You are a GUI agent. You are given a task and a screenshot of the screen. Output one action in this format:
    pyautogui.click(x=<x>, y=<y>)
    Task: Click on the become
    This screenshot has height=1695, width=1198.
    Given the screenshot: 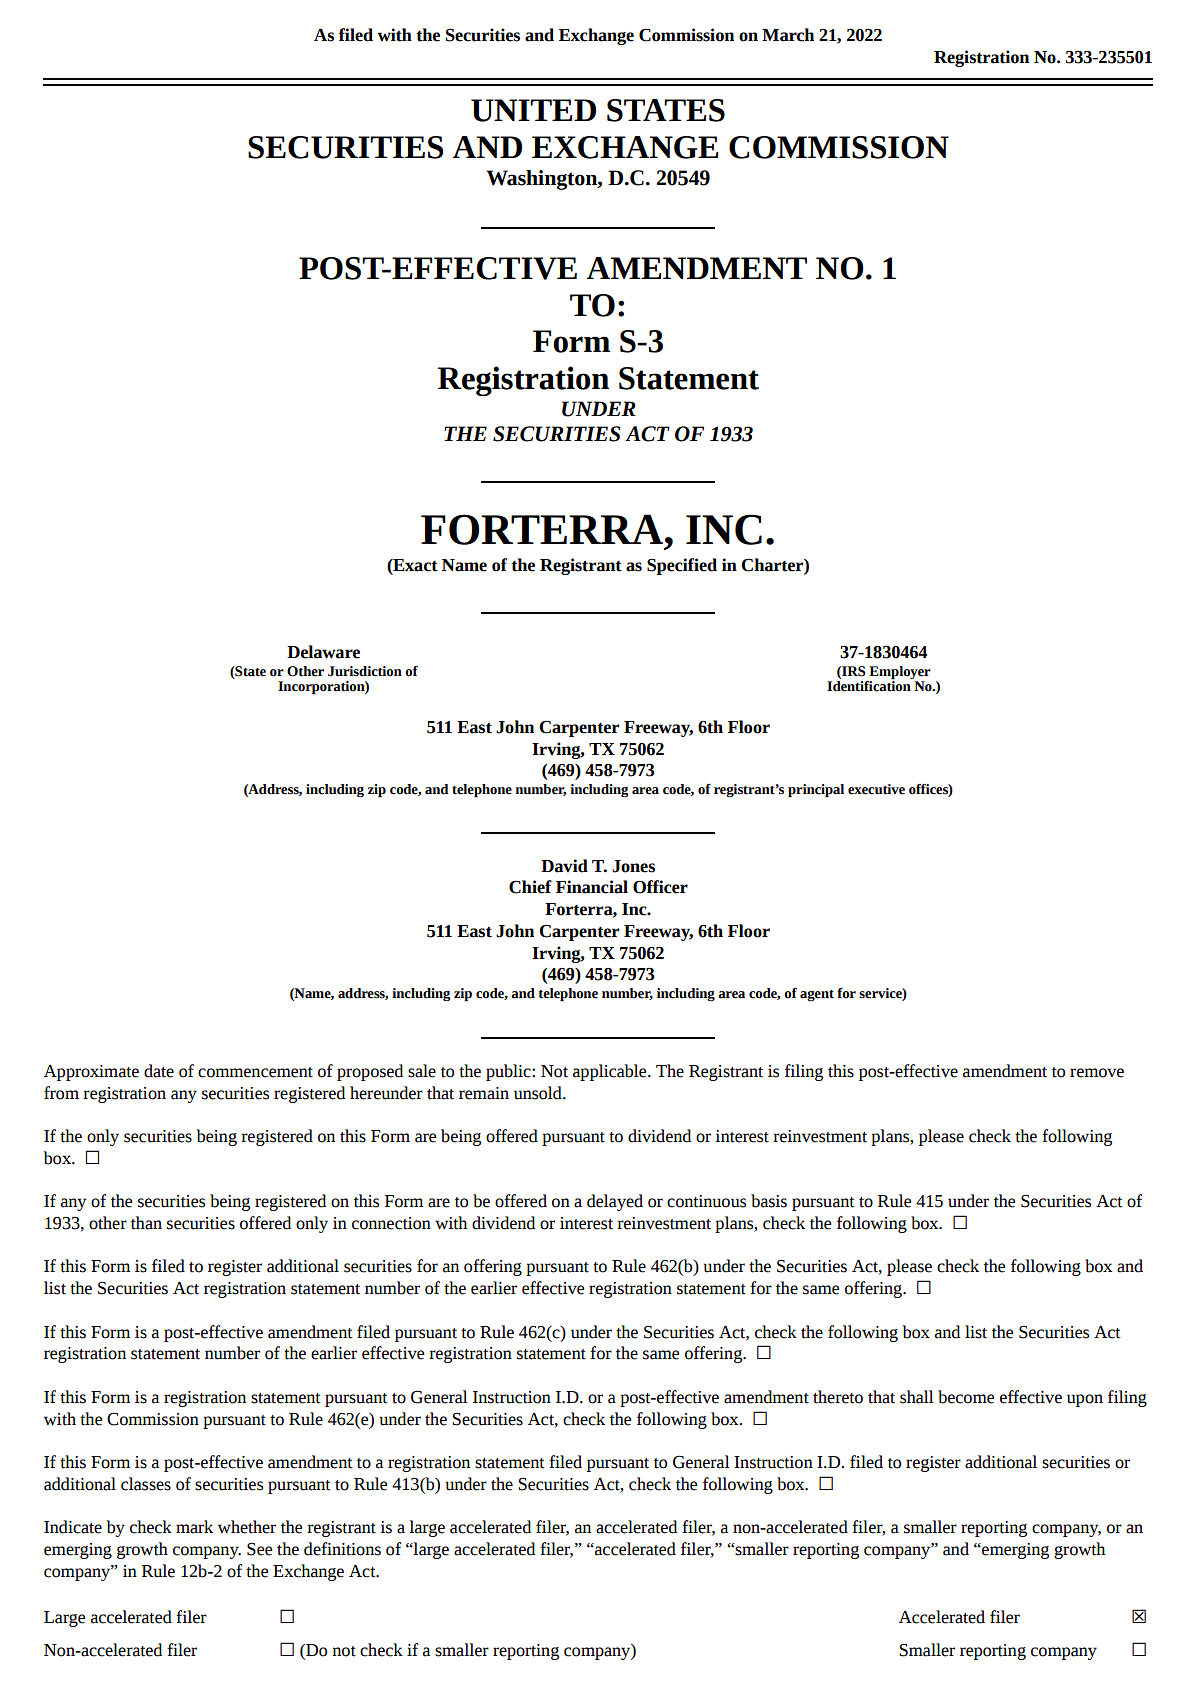 What is the action you would take?
    pyautogui.click(x=966, y=1397)
